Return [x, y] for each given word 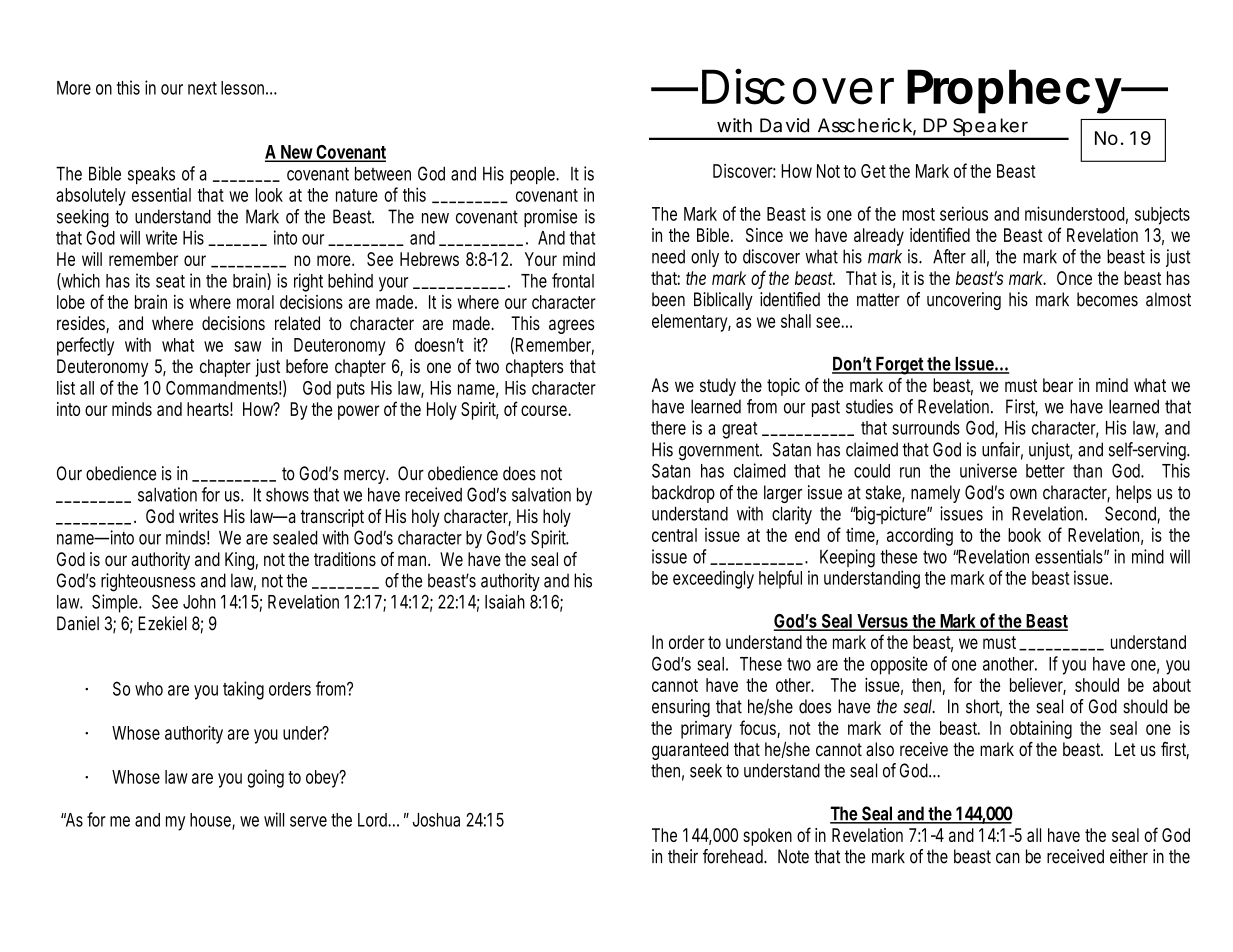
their [683, 856]
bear [1058, 385]
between [383, 173]
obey [322, 779]
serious [964, 213]
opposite [899, 665]
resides [81, 323]
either [1129, 856]
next [202, 88]
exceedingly [713, 580]
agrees [571, 326]
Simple [115, 603]
